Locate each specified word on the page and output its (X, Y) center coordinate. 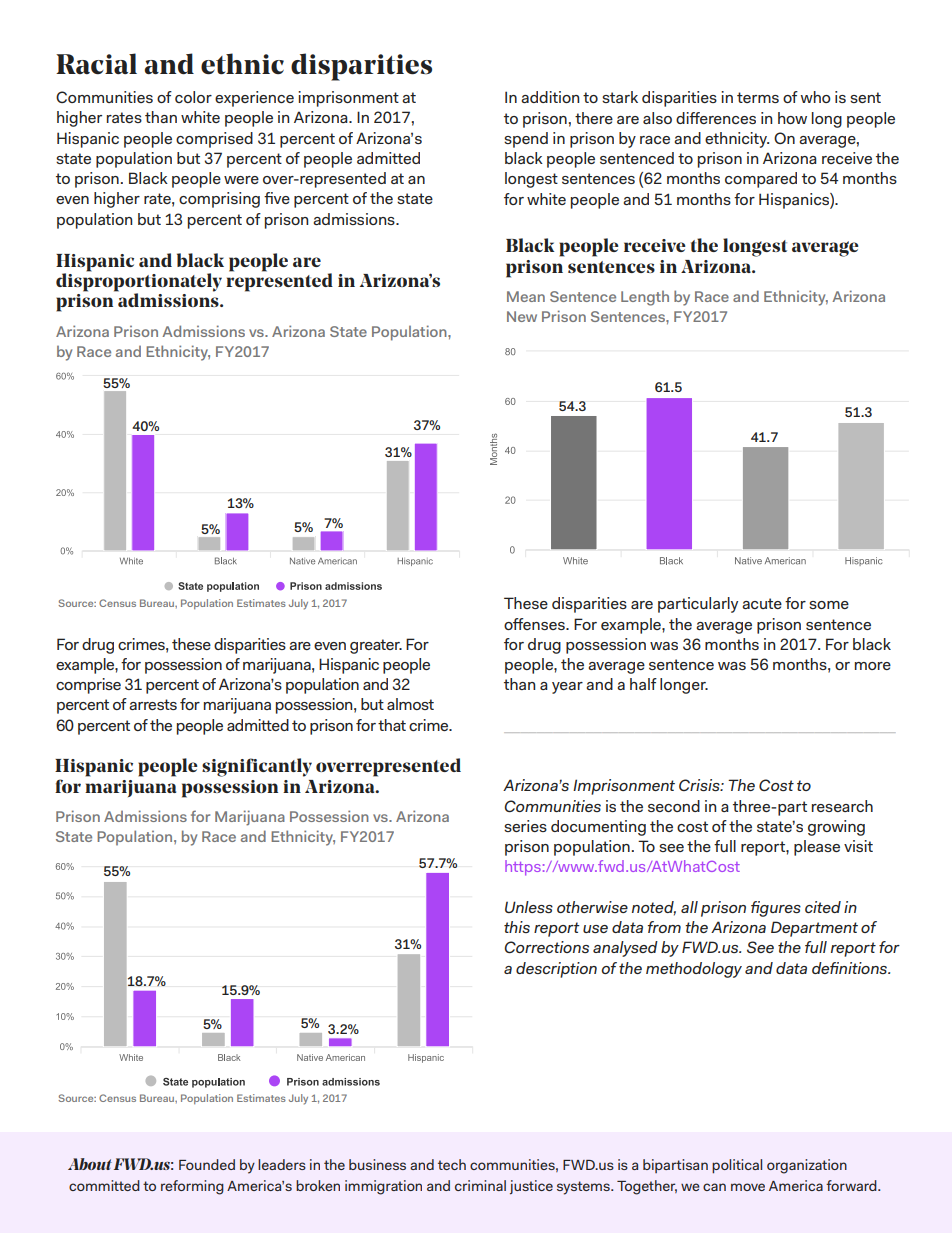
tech (452, 1164)
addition (550, 97)
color (193, 97)
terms (758, 97)
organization (807, 1166)
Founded (207, 1164)
